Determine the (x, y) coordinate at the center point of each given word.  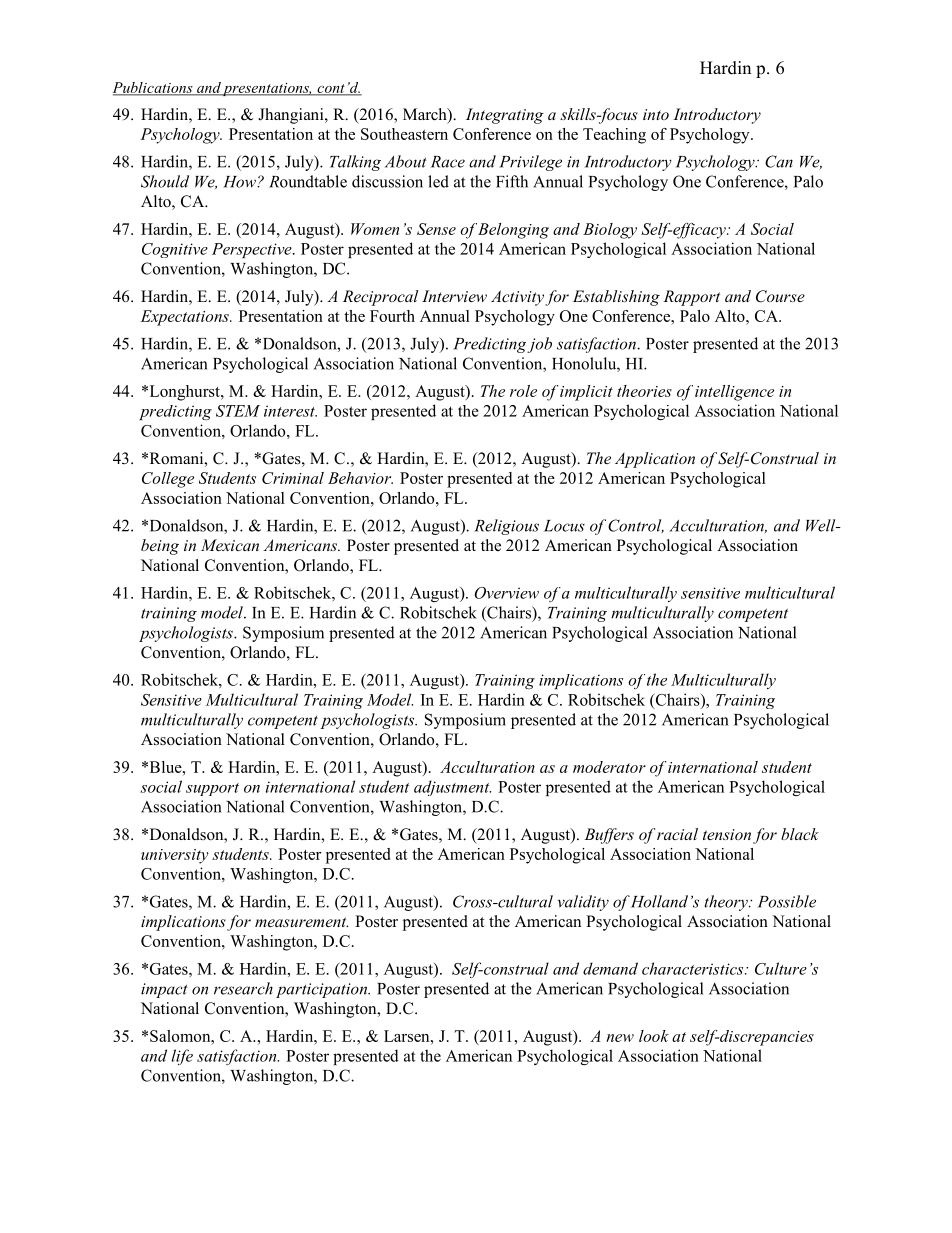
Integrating (505, 116)
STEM (238, 411)
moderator (609, 767)
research (243, 988)
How (240, 182)
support (212, 789)
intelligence (734, 393)
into (656, 114)
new (620, 1038)
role (523, 391)
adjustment (452, 788)
